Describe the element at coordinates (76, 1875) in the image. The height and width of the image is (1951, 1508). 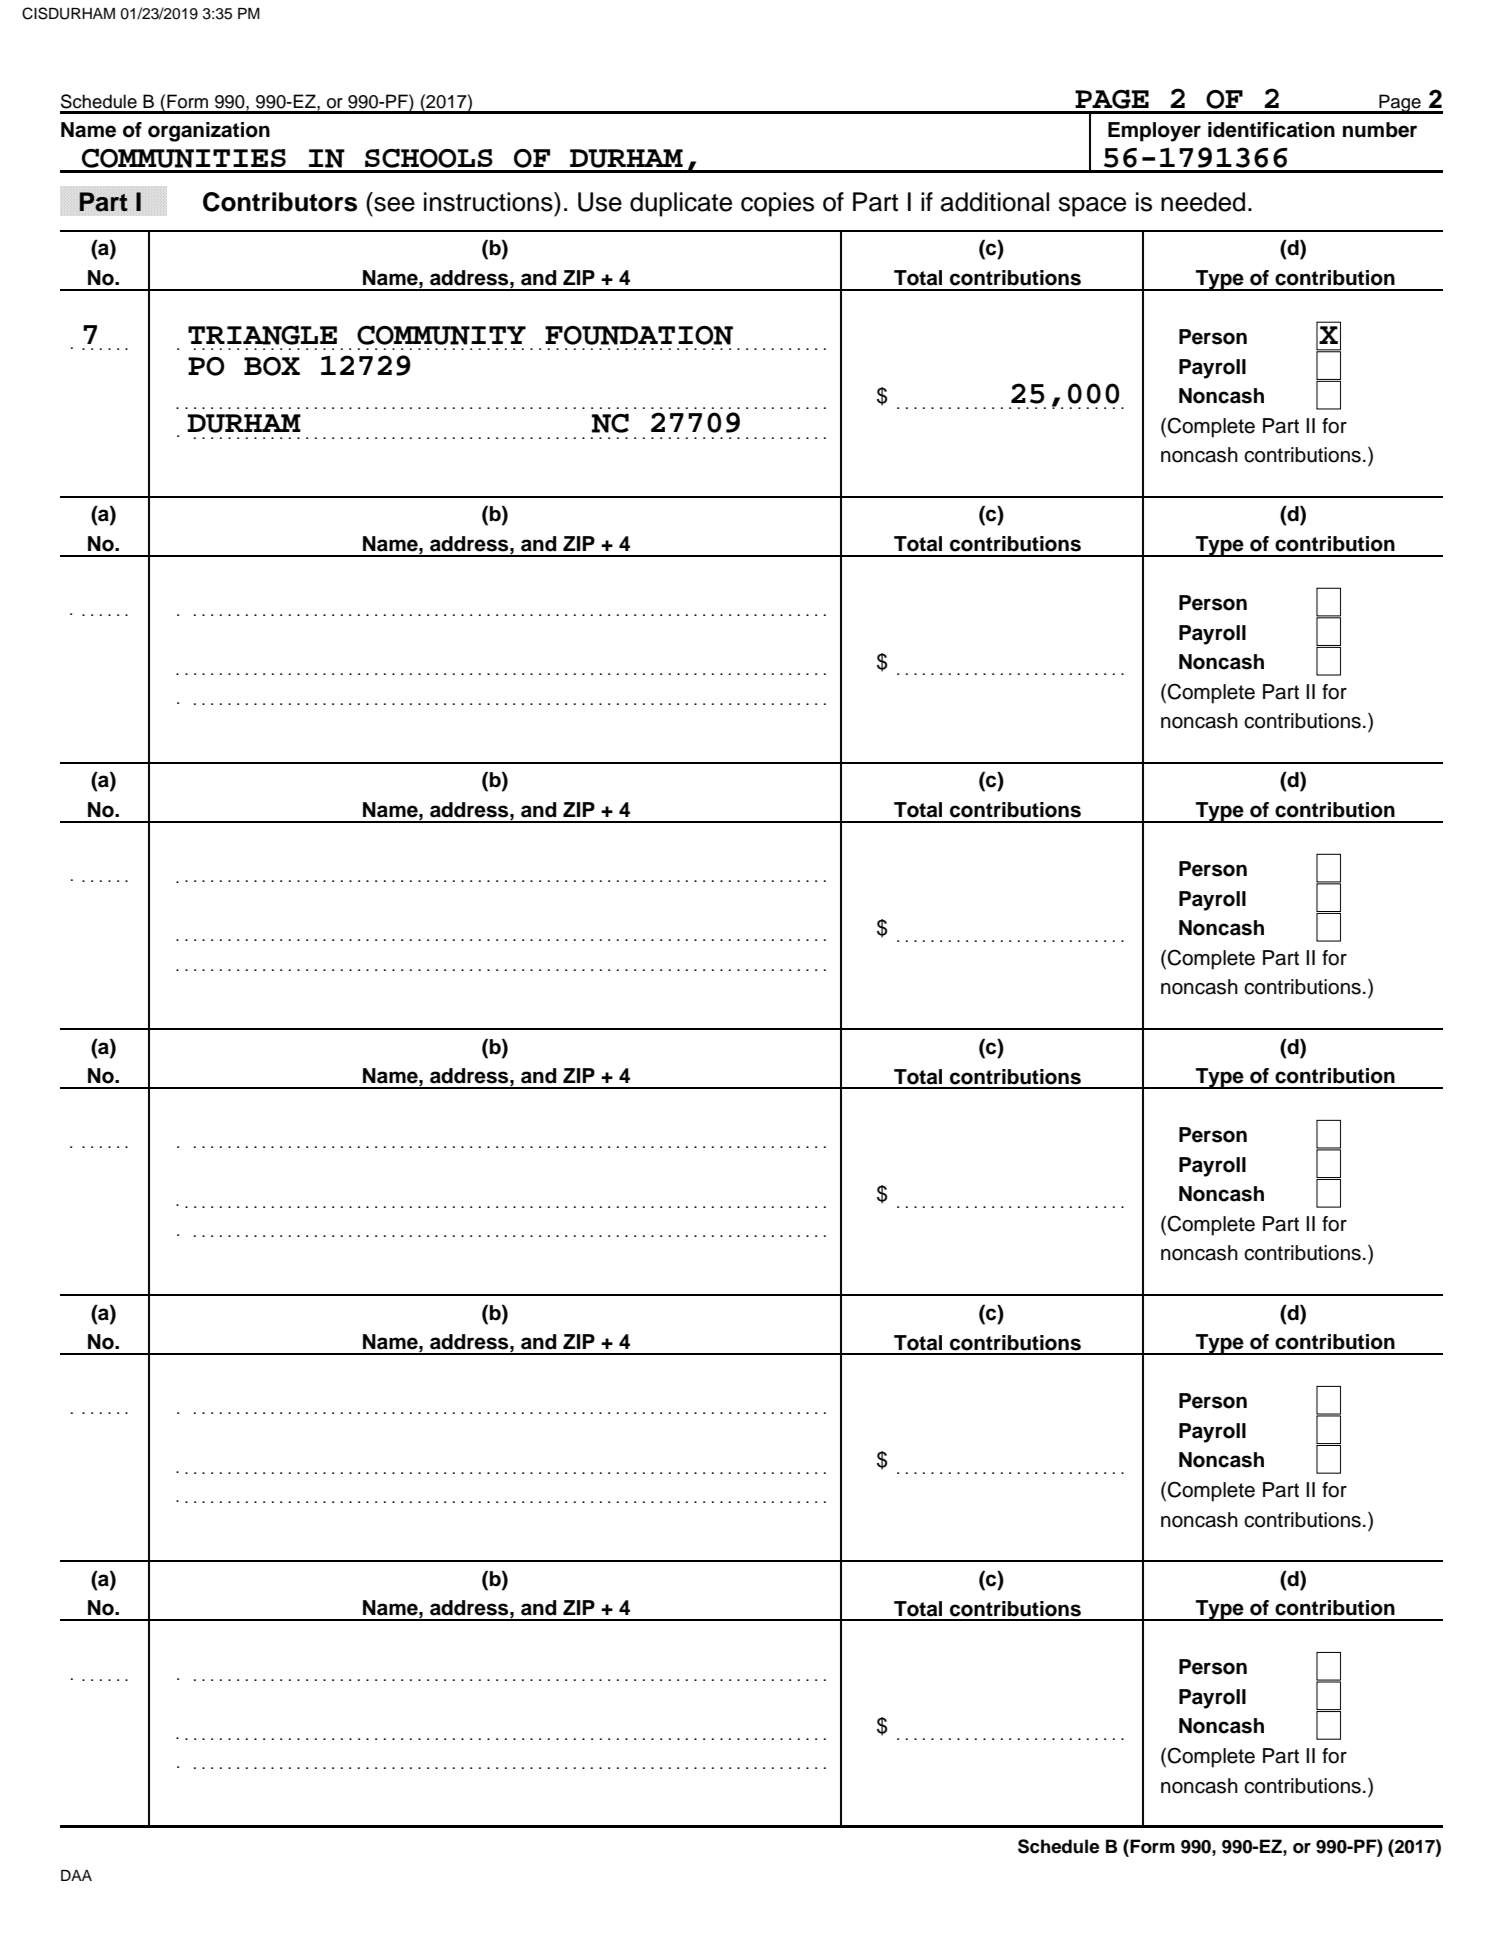
I see `DAA` at that location.
